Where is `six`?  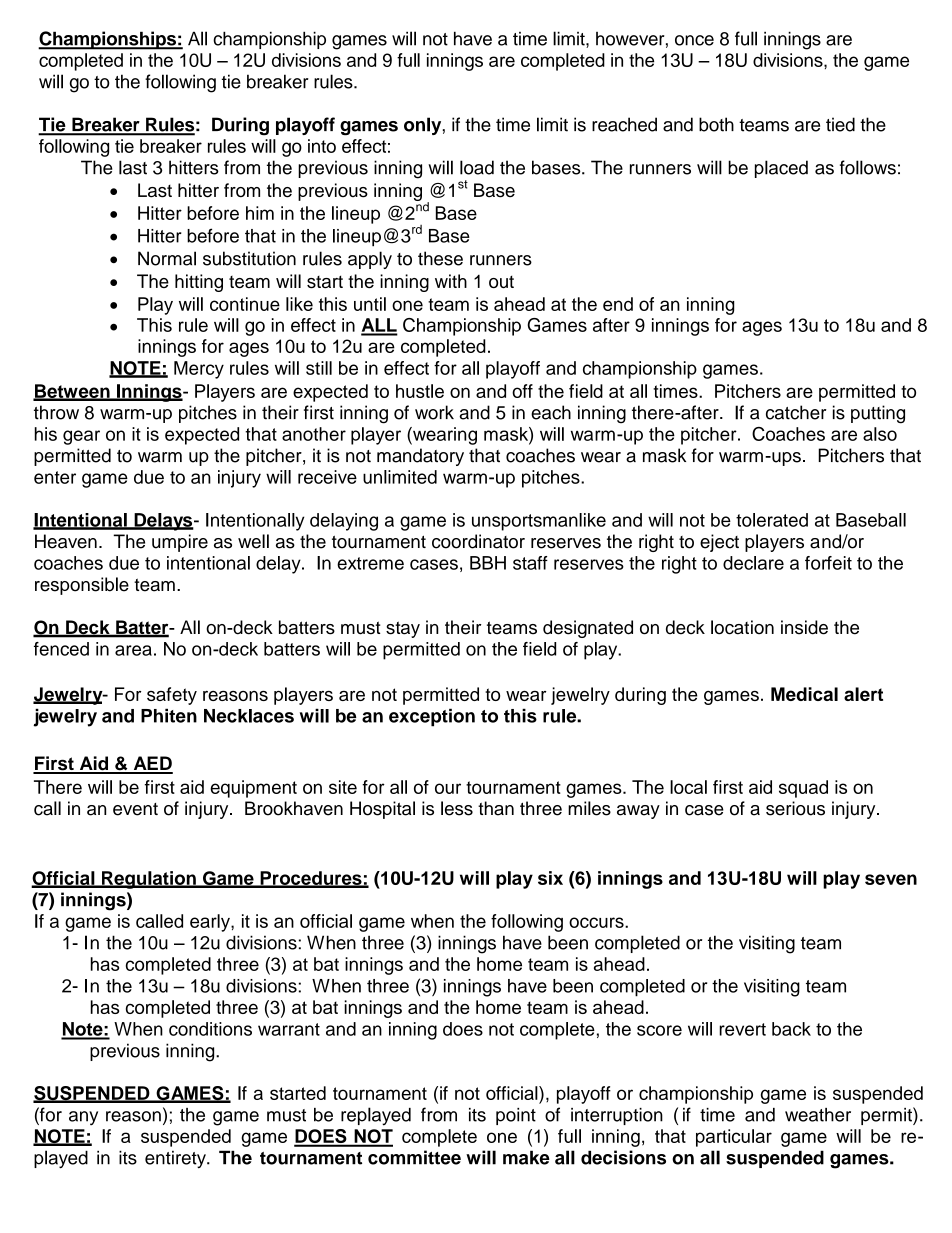
six is located at coordinates (550, 878).
